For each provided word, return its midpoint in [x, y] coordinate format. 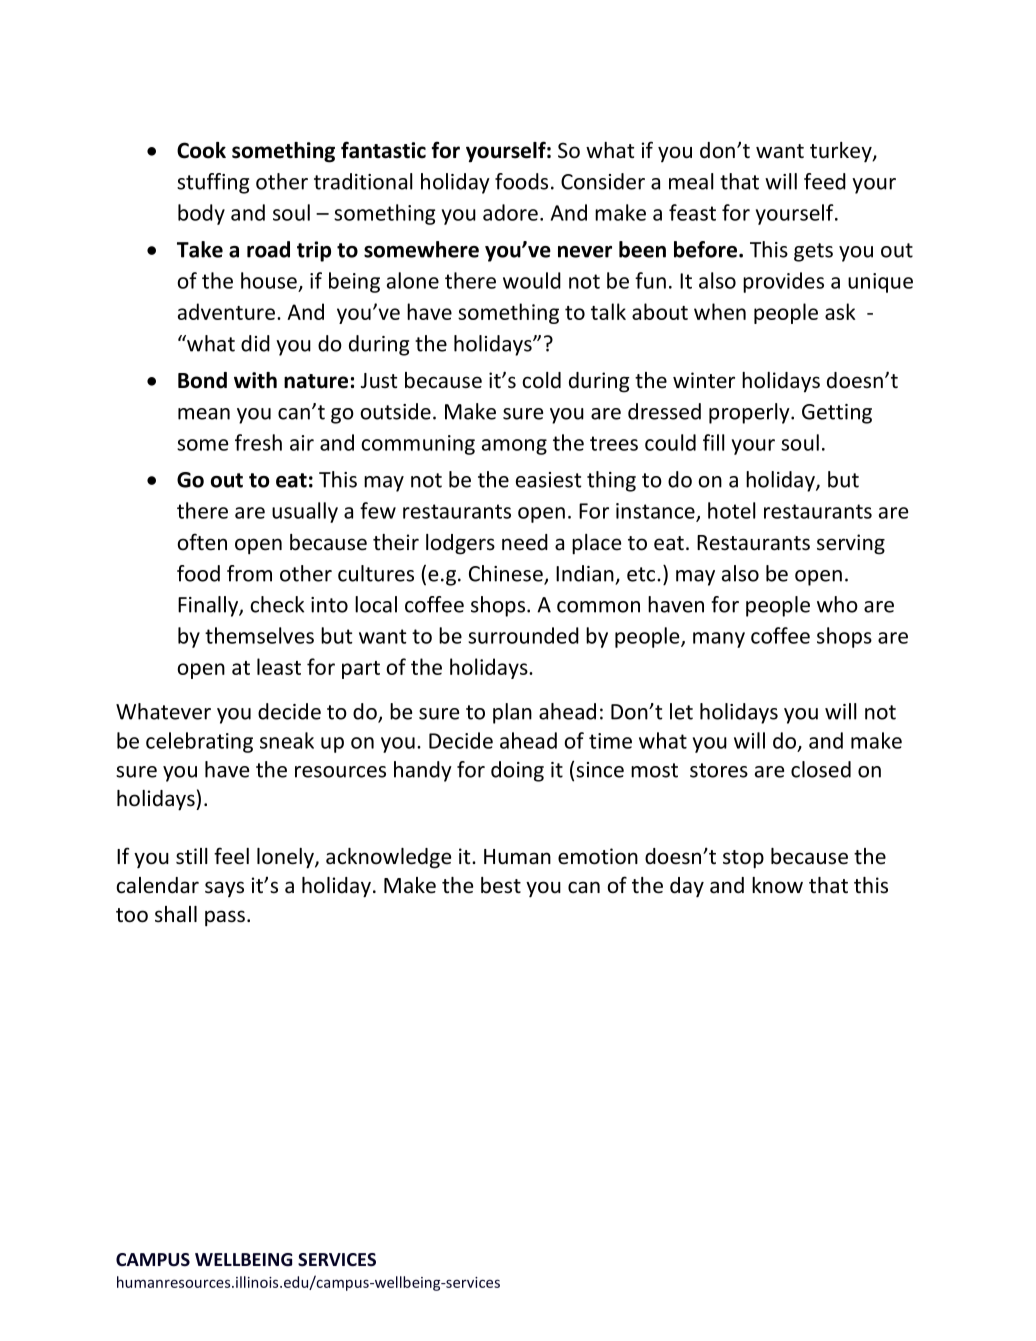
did [255, 343]
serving [851, 544]
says [224, 889]
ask [840, 311]
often [202, 542]
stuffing [213, 183]
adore [510, 212]
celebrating [199, 742]
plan [512, 713]
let [681, 711]
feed [825, 181]
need [525, 542]
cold [541, 380]
